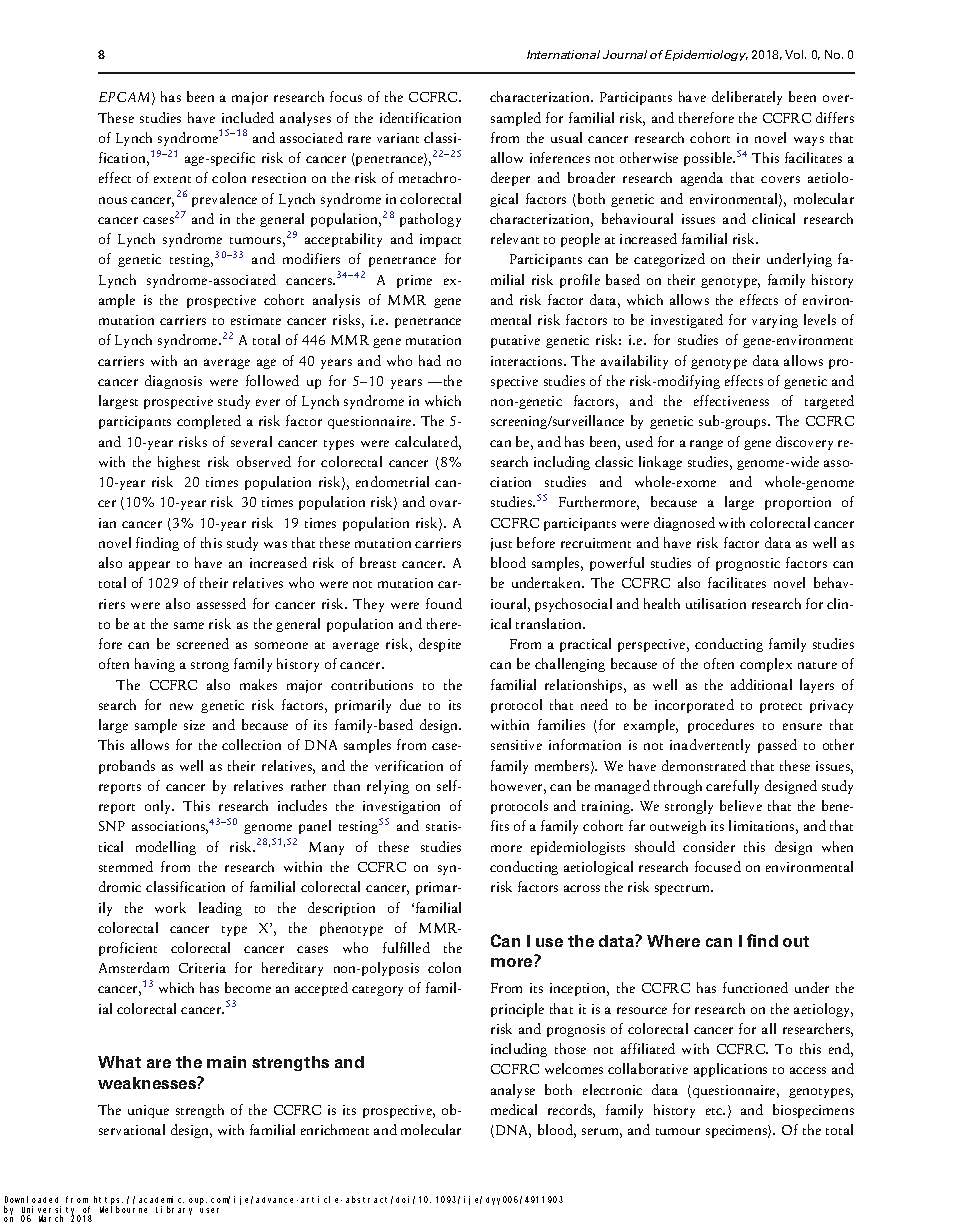 This page has height=1232, width=953. What do you see at coordinates (179, 463) in the page?
I see `highest` at bounding box center [179, 463].
